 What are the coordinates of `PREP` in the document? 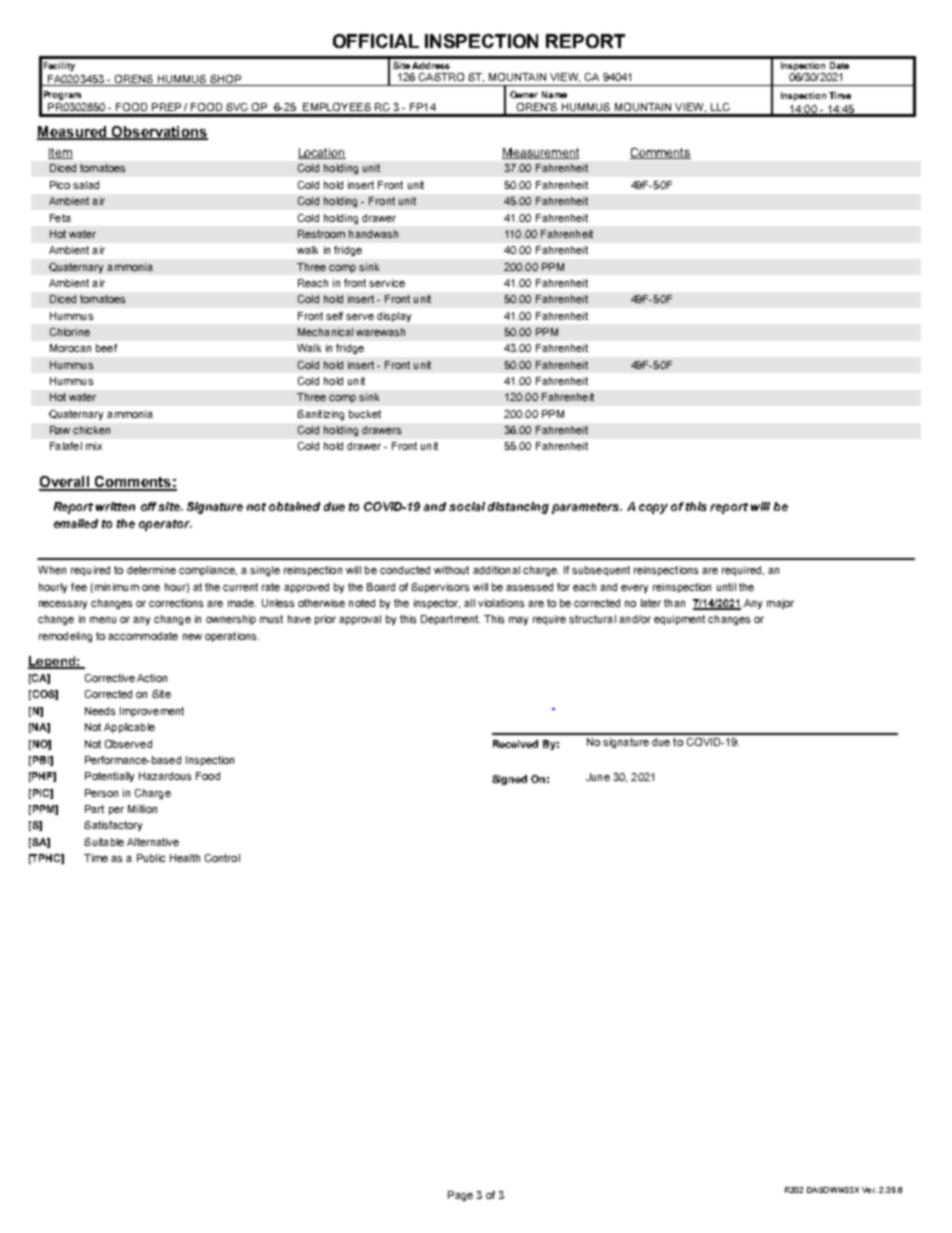 It's located at (166, 107).
